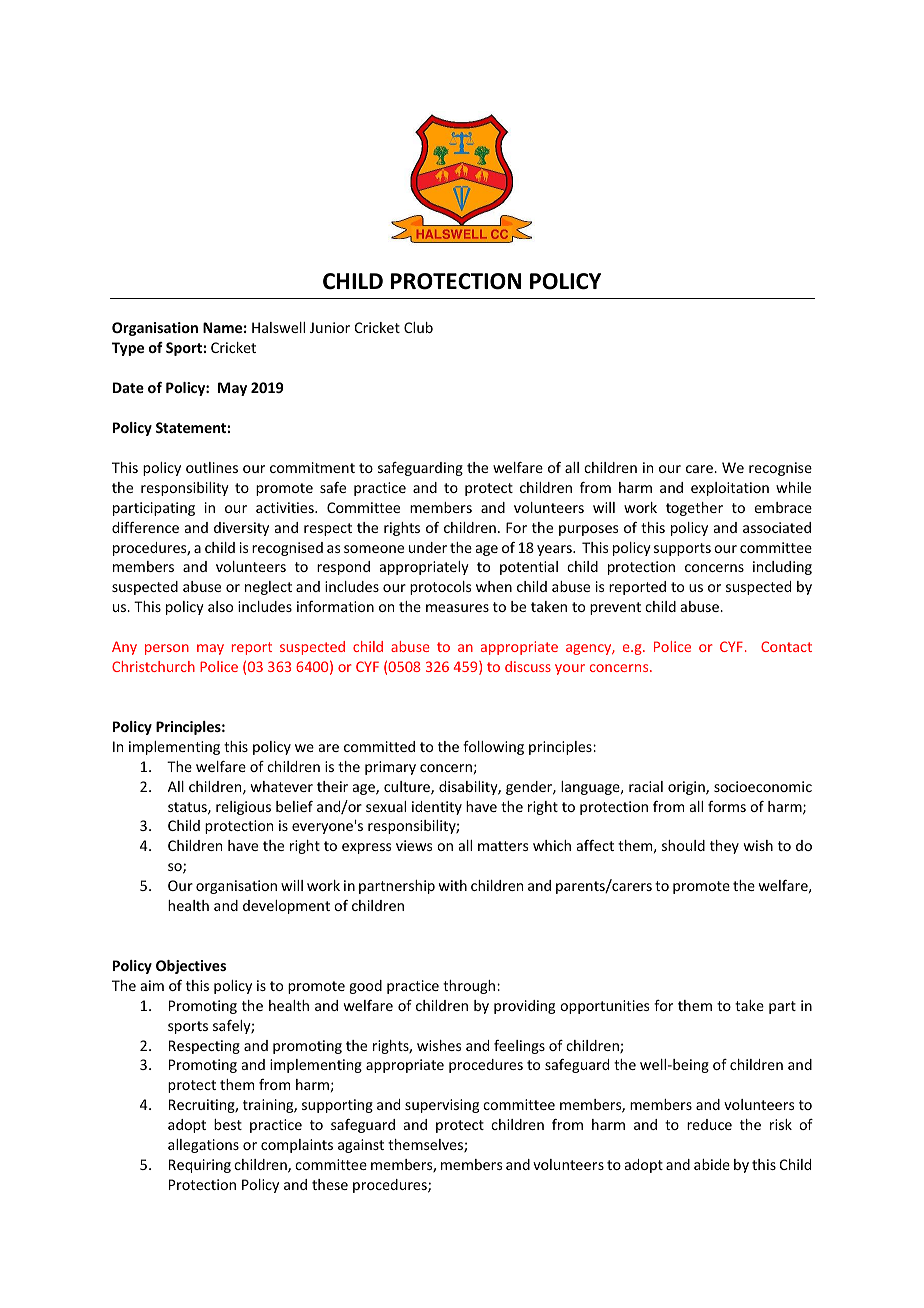 The image size is (924, 1308). Describe the element at coordinates (453, 885) in the page. I see `with` at that location.
